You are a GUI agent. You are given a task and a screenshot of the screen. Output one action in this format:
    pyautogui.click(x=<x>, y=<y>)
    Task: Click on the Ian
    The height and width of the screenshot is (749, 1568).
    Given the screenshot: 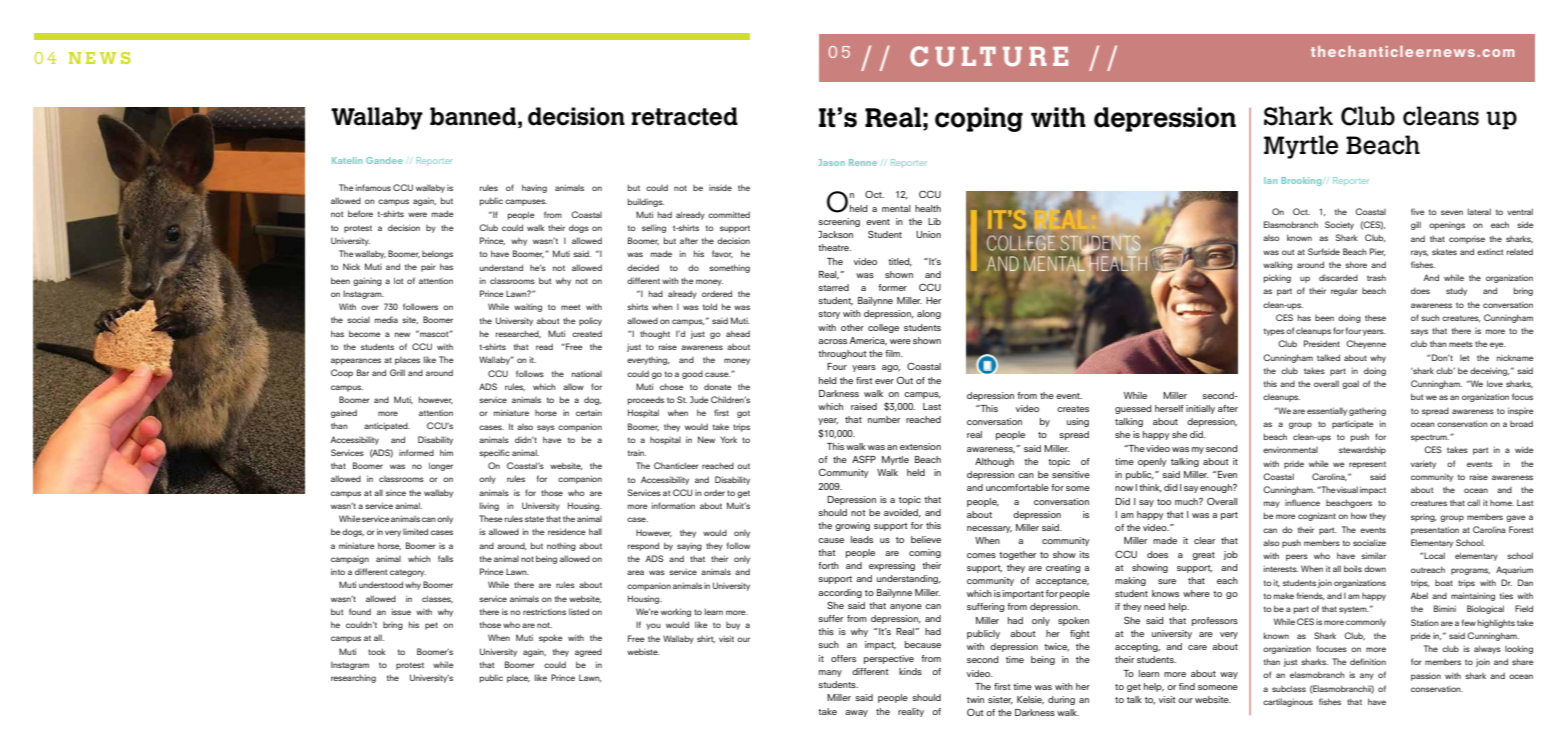 What is the action you would take?
    pyautogui.click(x=1270, y=180)
